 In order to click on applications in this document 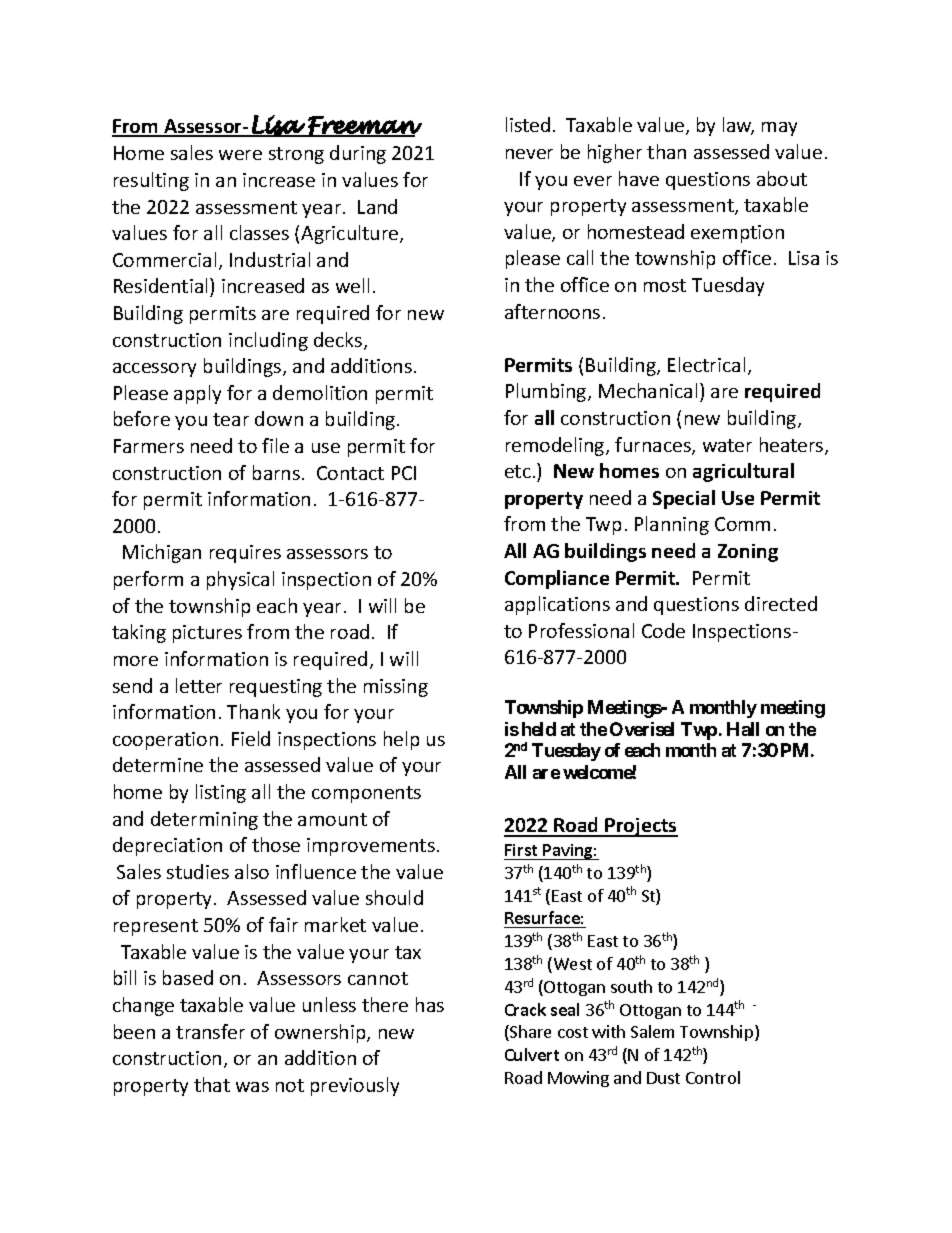, I will do `click(557, 605)`.
